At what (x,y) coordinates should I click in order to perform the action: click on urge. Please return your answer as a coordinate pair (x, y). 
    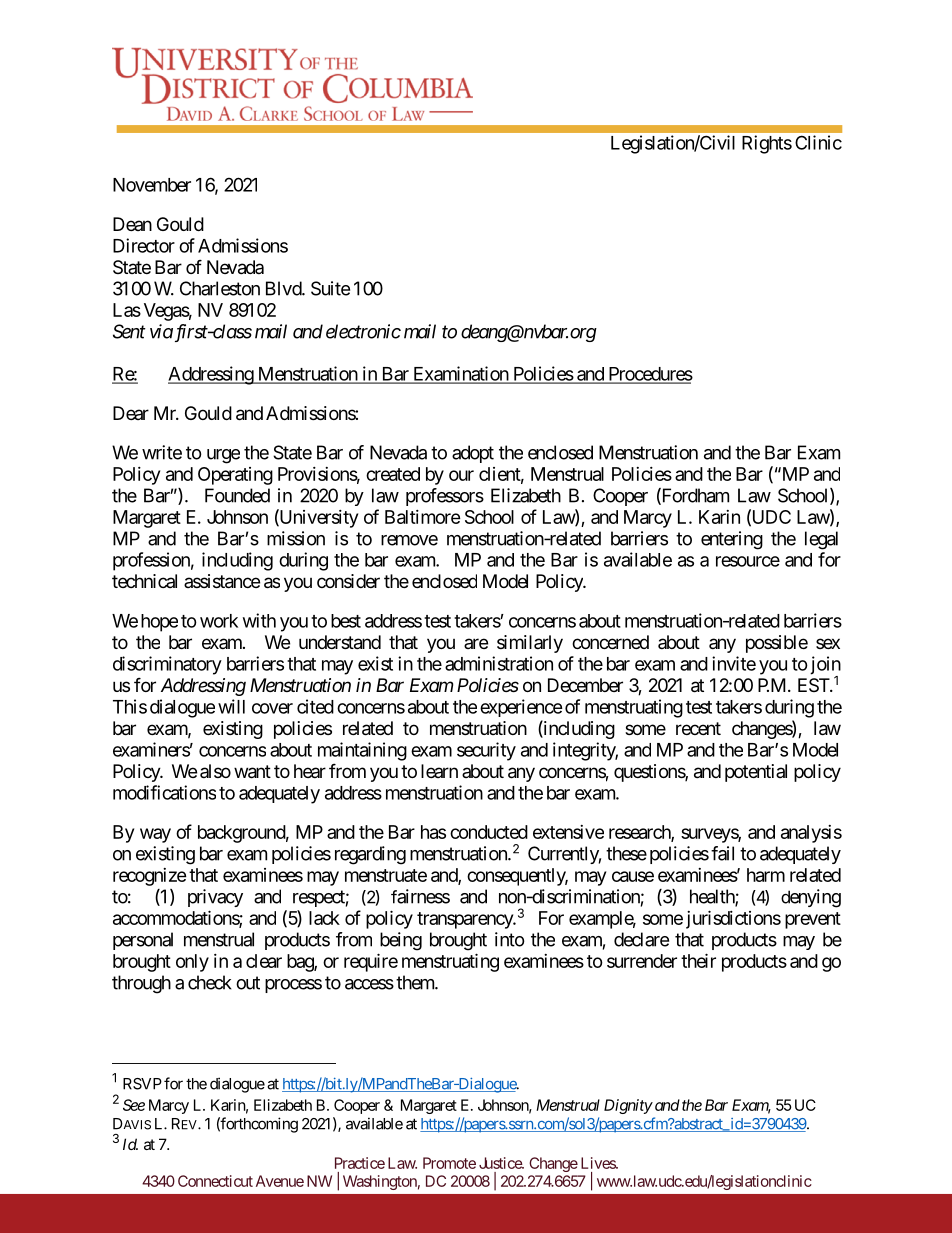
    Looking at the image, I should click on (223, 456).
